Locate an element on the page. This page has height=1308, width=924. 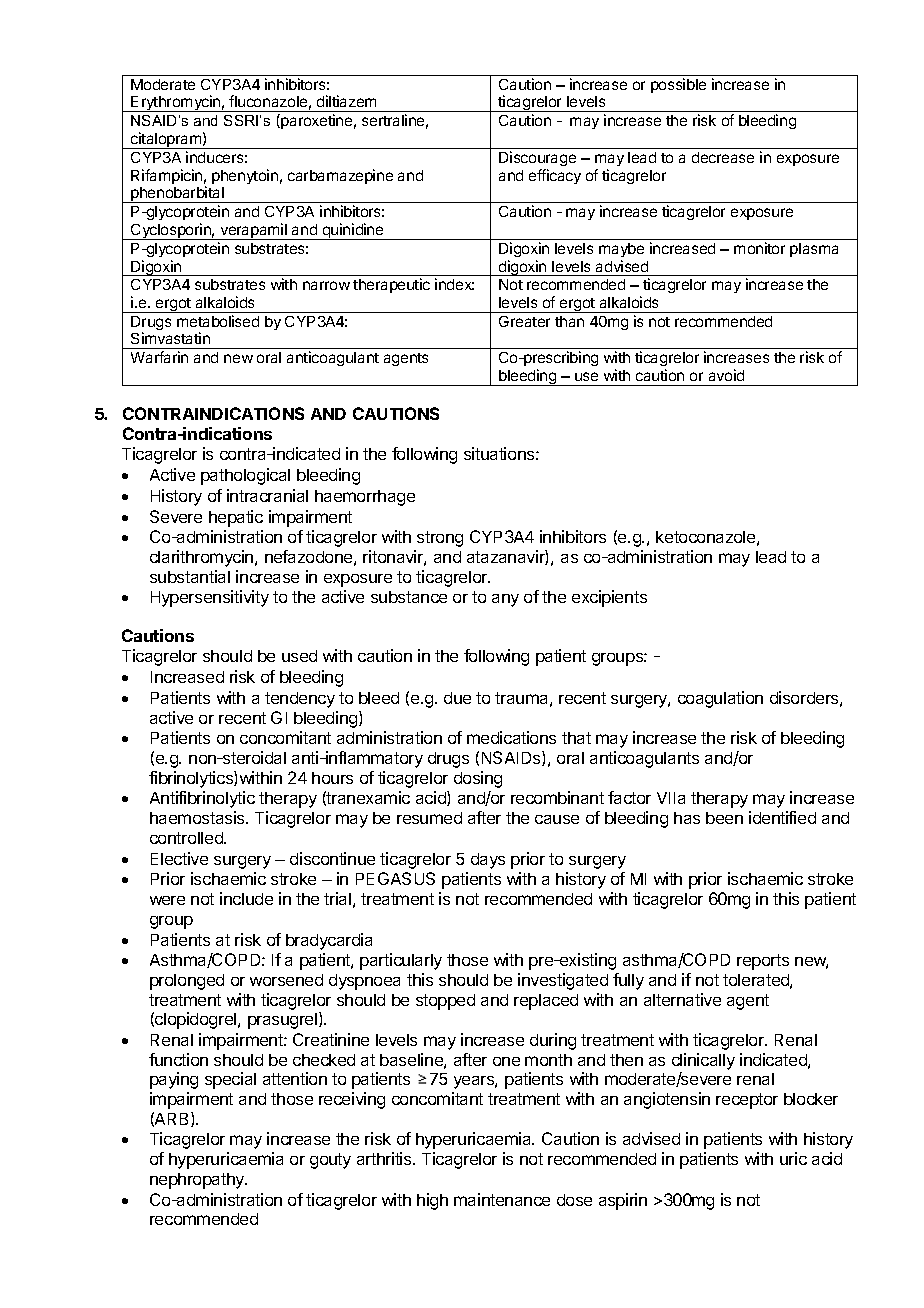
phenytoin is located at coordinates (245, 176).
